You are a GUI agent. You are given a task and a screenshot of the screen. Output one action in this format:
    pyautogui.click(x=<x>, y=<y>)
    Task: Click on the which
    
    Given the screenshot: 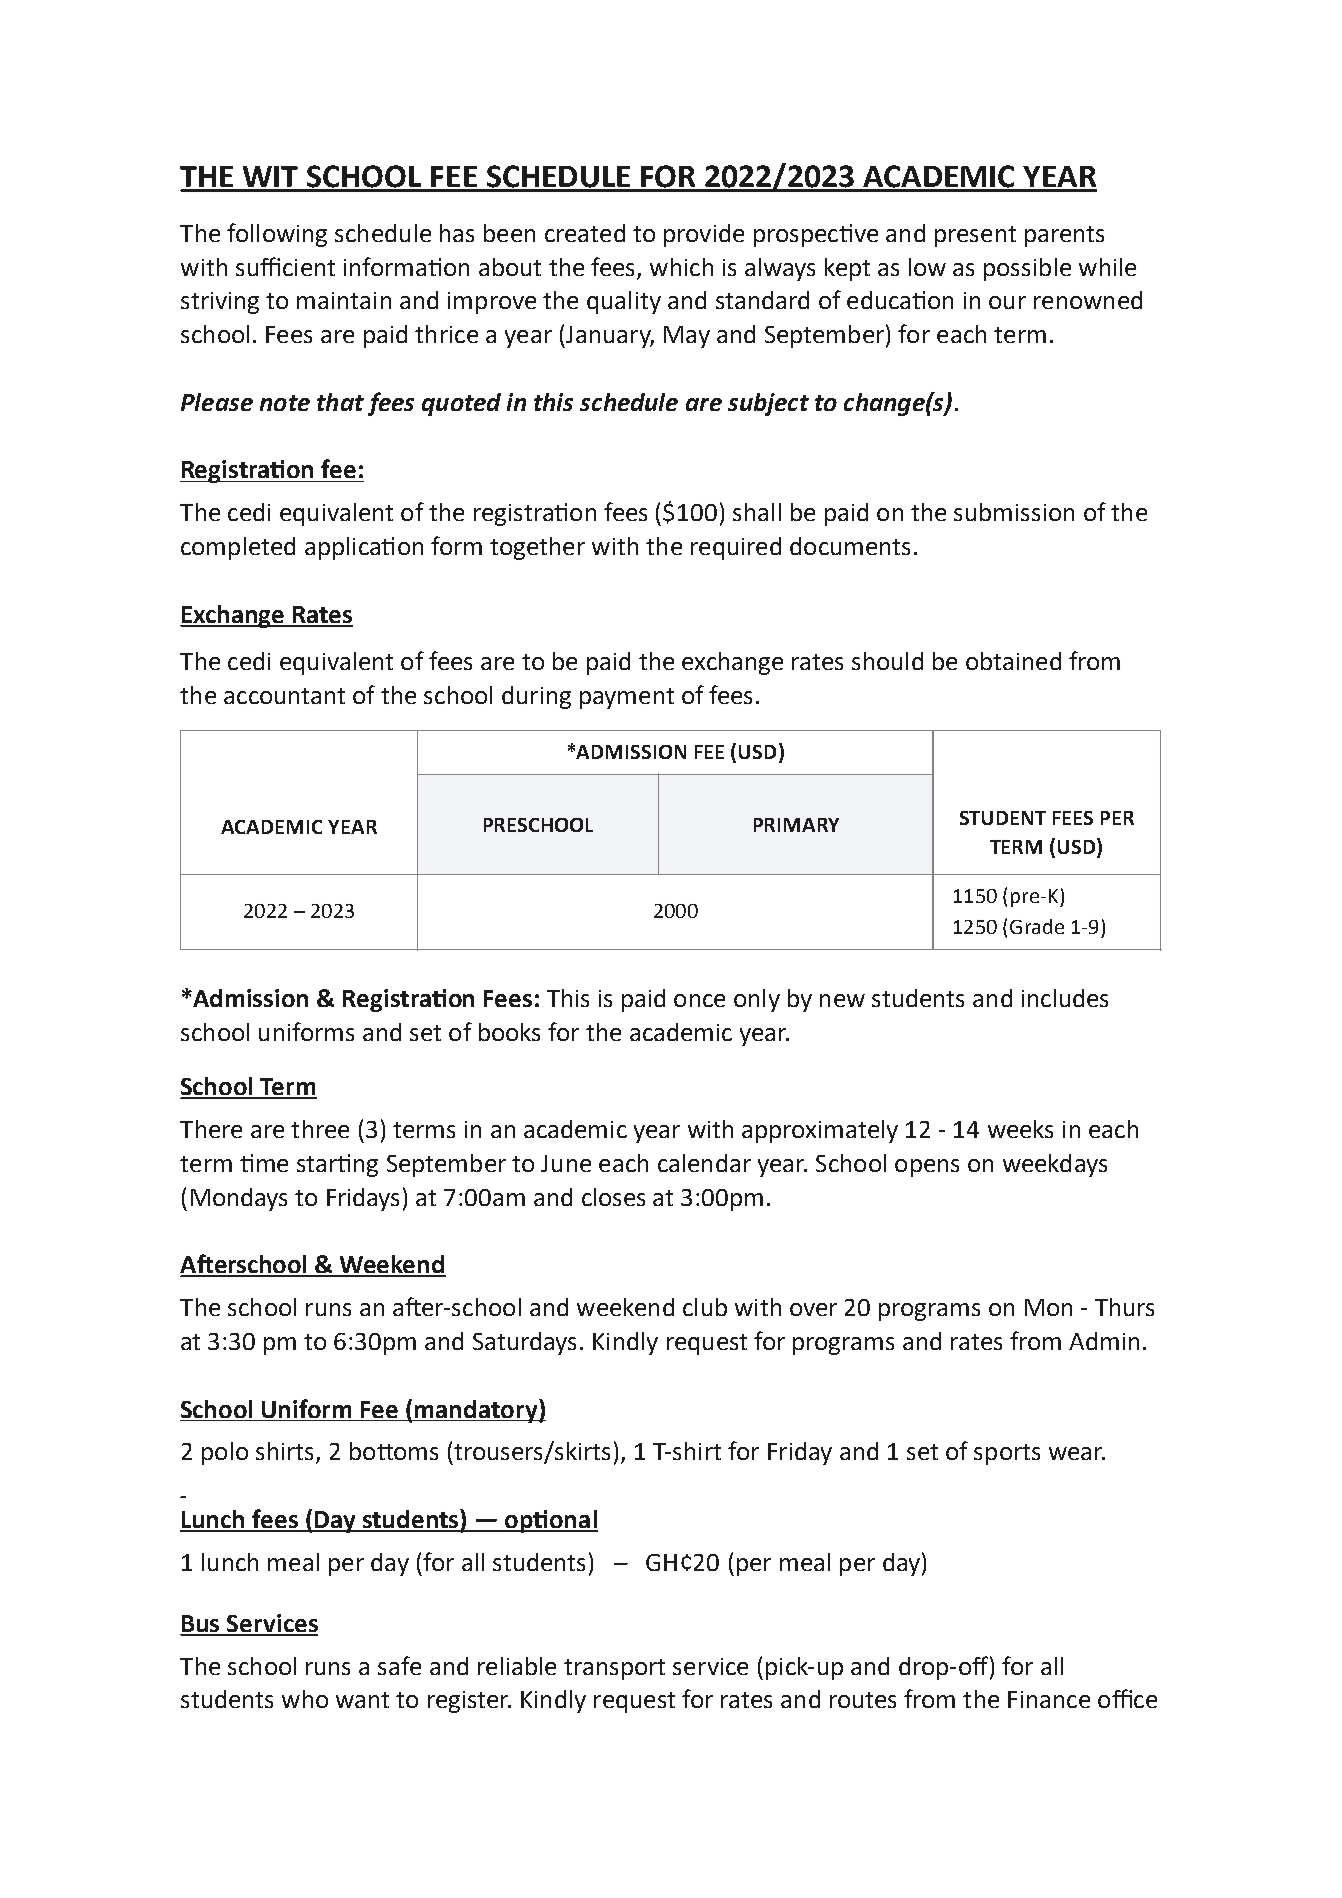 What is the action you would take?
    pyautogui.click(x=681, y=267)
